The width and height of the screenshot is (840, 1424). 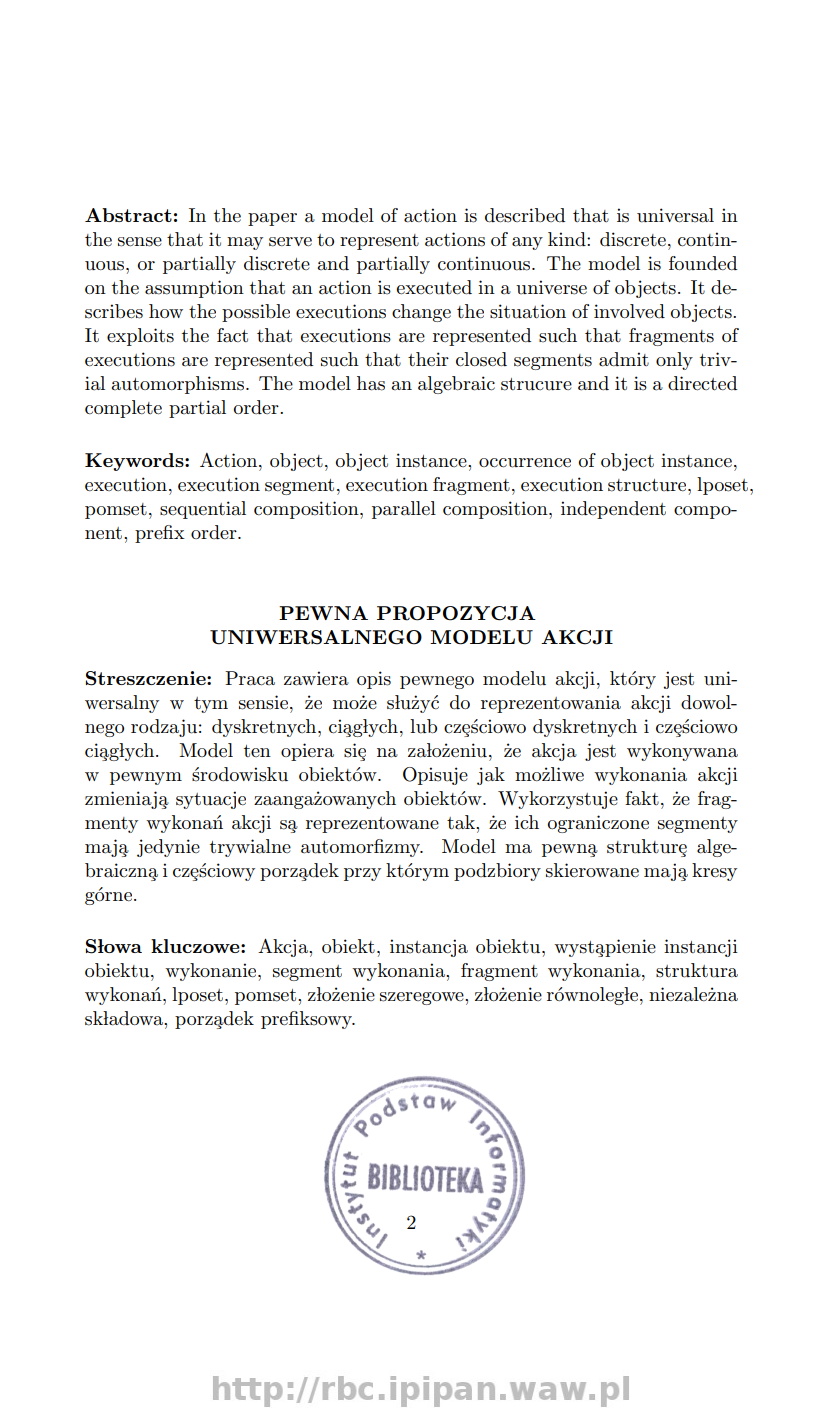 I want to click on sequential, so click(x=203, y=510).
